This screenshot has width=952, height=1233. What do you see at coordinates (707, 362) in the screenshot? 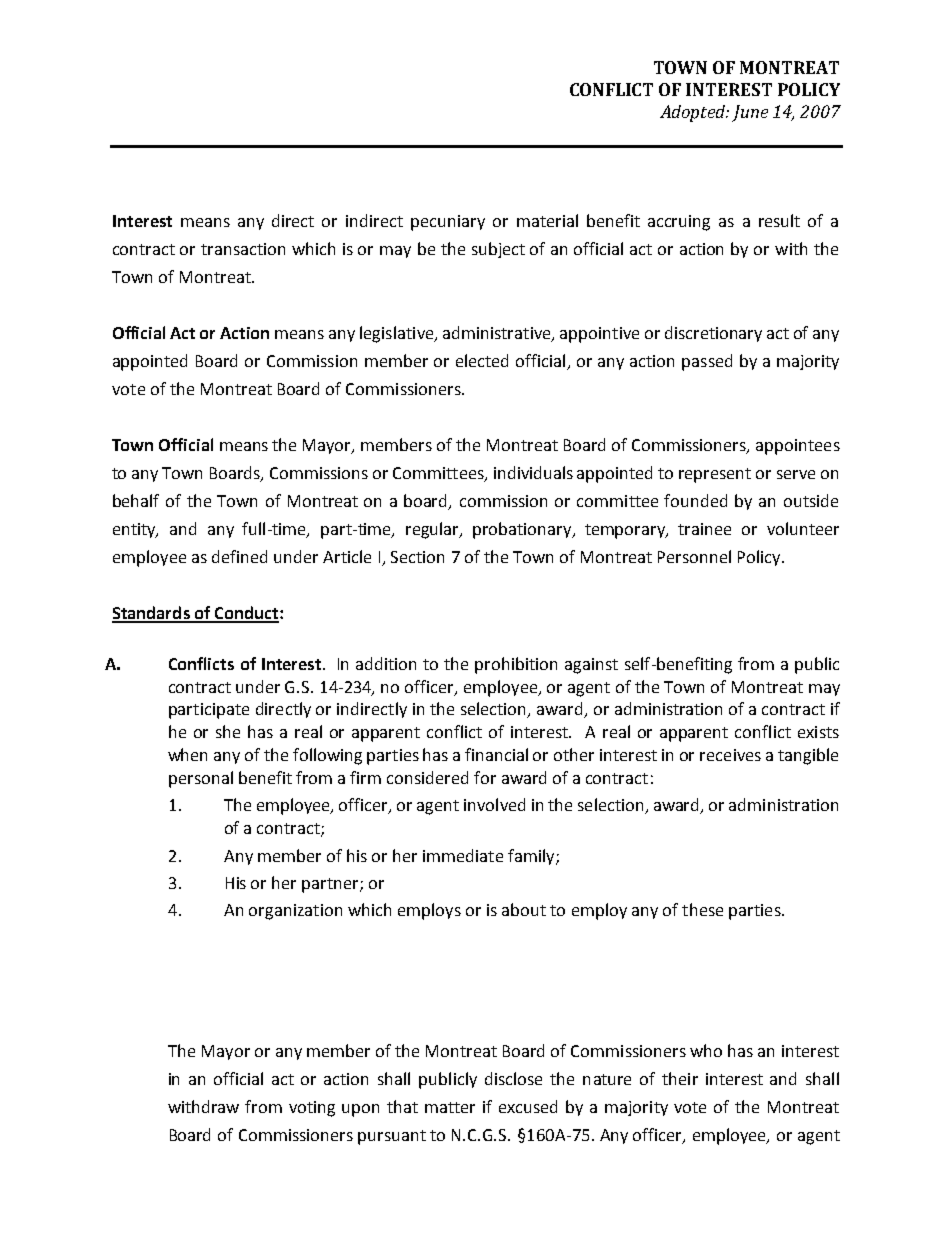
I see `passed` at bounding box center [707, 362].
